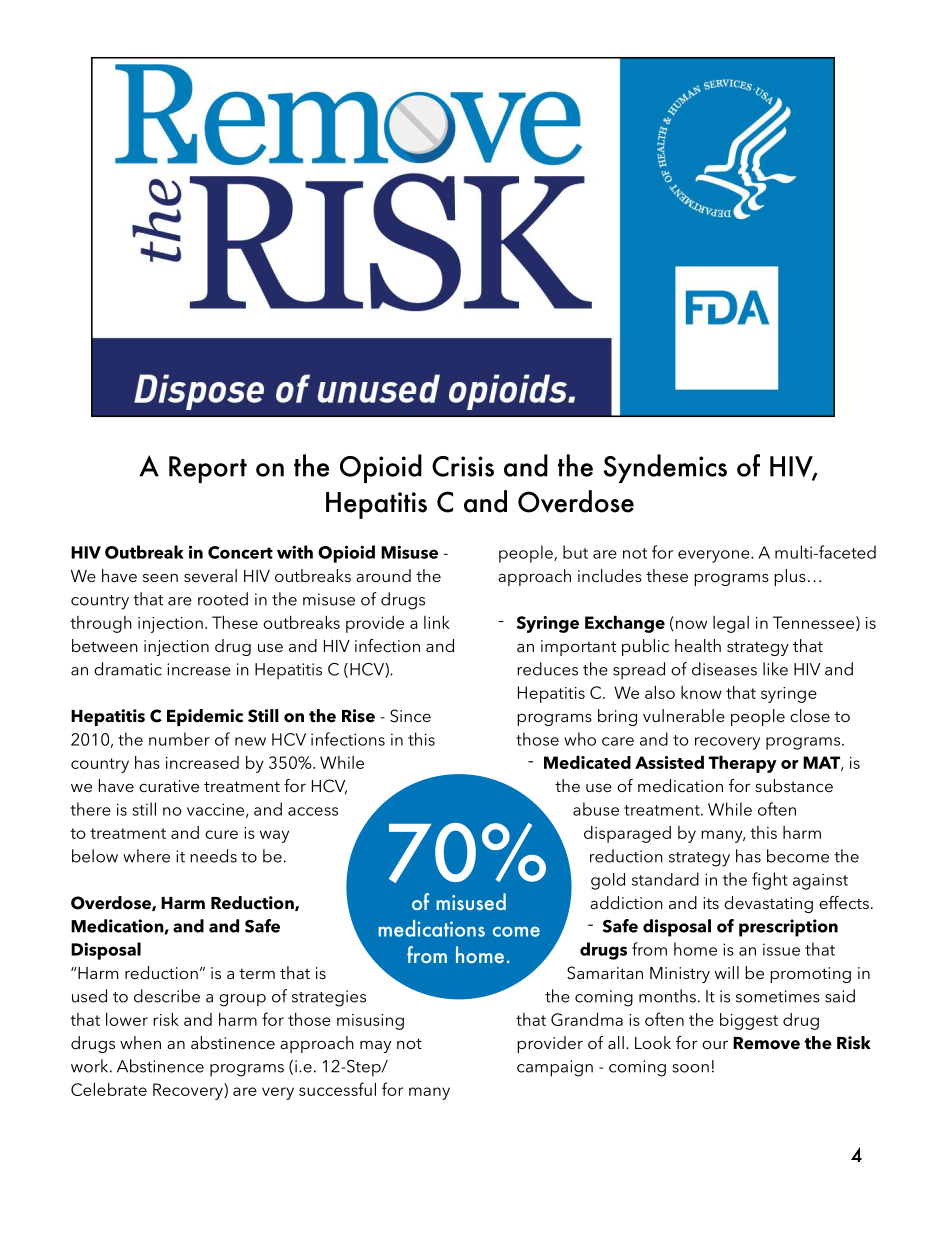 Image resolution: width=952 pixels, height=1233 pixels. What do you see at coordinates (790, 577) in the document?
I see `plus` at bounding box center [790, 577].
